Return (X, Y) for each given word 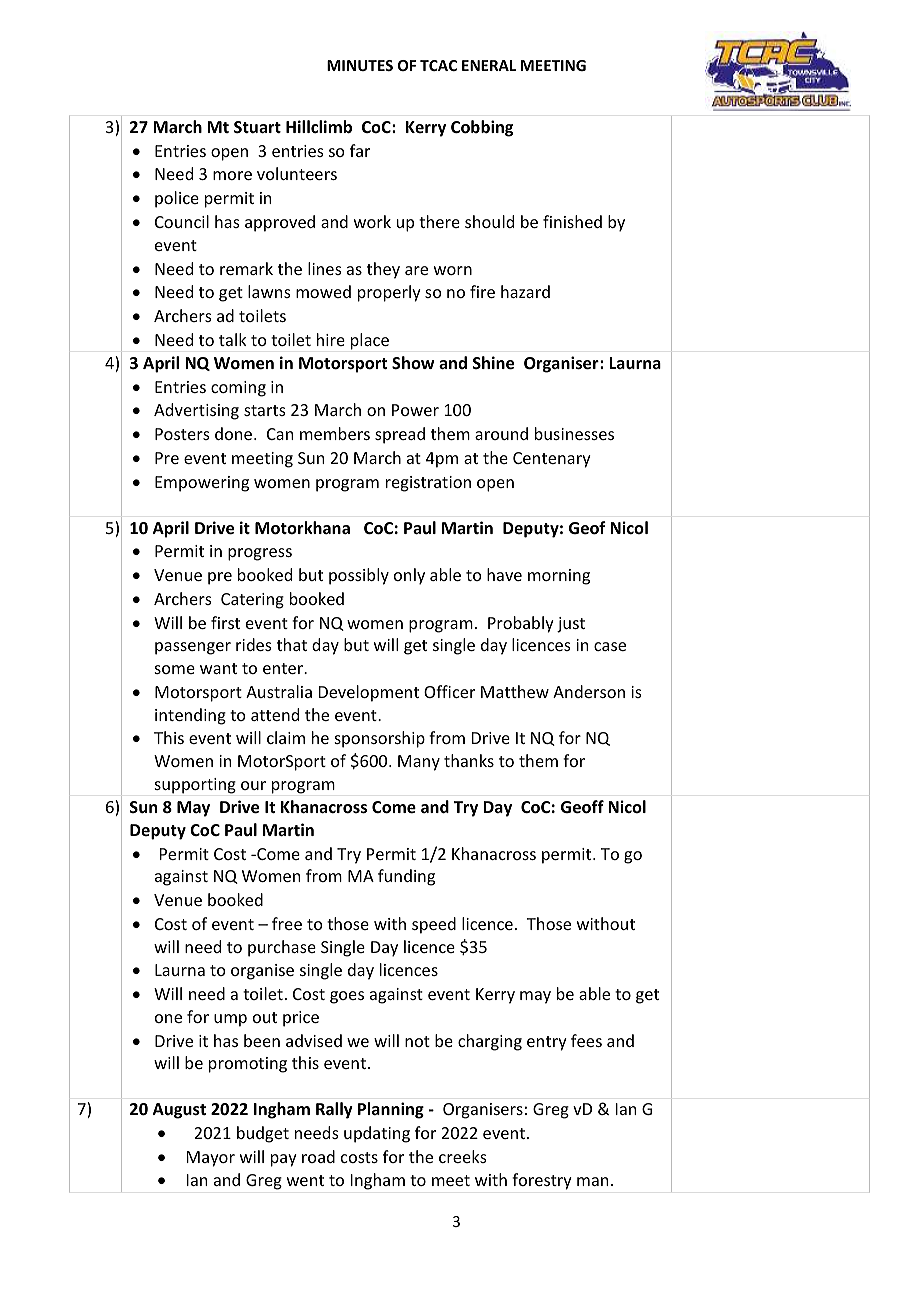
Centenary (552, 460)
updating (377, 1134)
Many (419, 763)
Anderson (589, 691)
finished (572, 221)
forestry (542, 1181)
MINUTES (360, 65)
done (235, 433)
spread (400, 435)
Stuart (257, 127)
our (253, 785)
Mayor (211, 1159)
